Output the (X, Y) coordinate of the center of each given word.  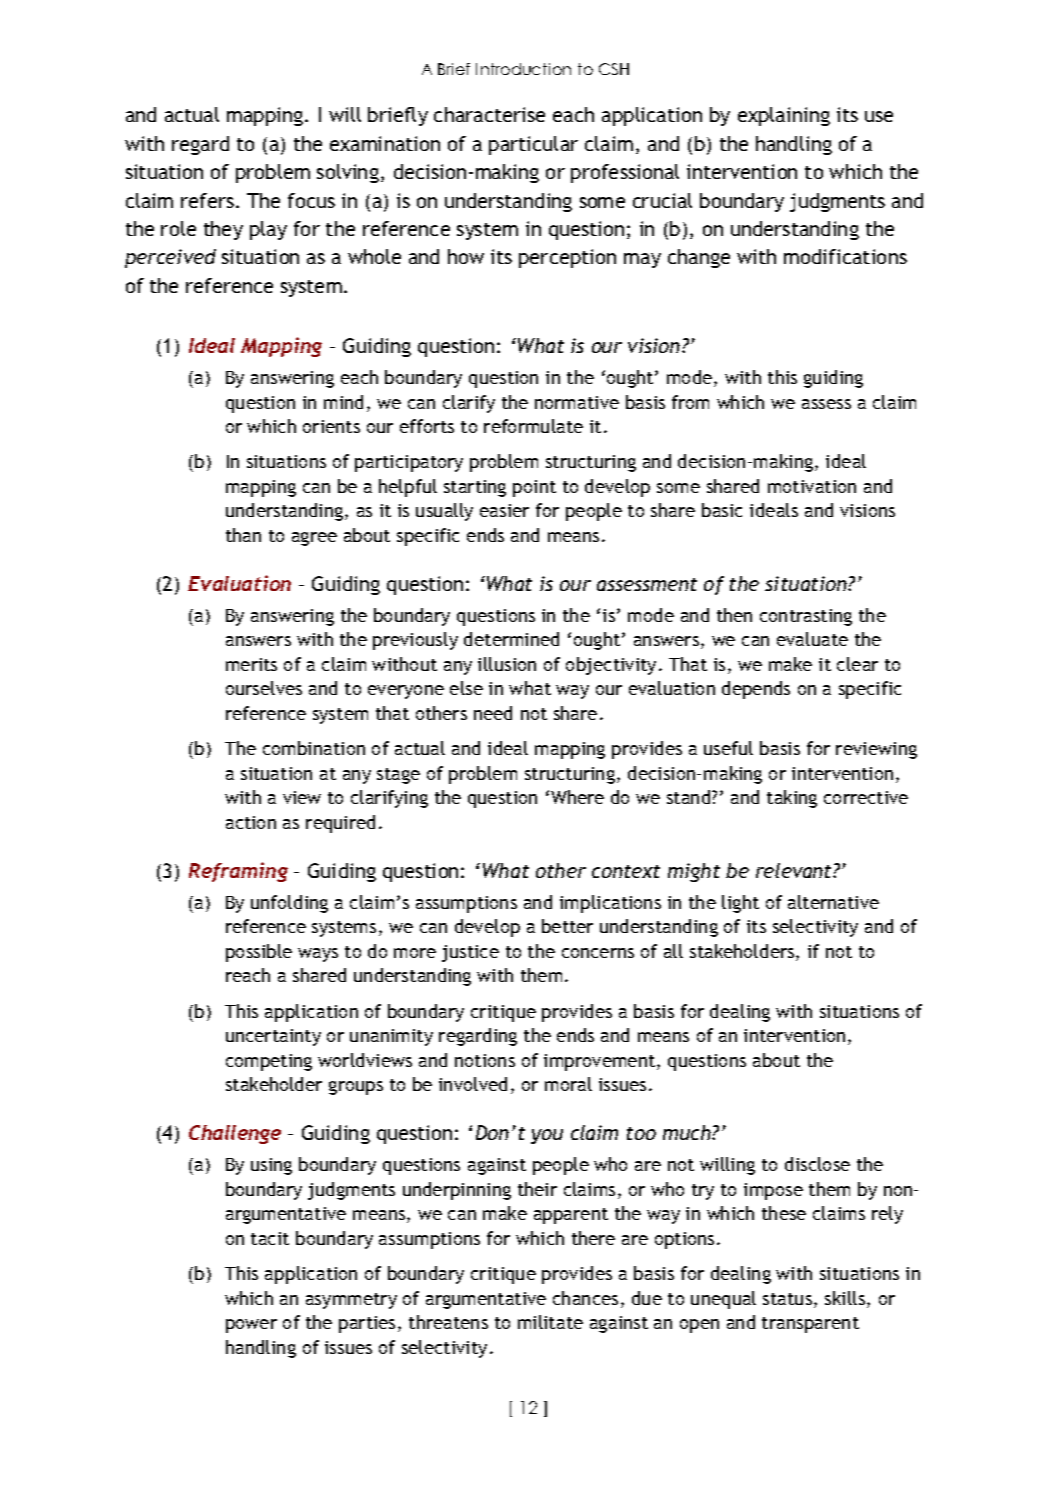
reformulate (533, 426)
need (493, 713)
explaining (784, 116)
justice (470, 953)
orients (331, 426)
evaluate (812, 639)
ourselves (264, 688)
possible (259, 953)
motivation (812, 486)
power (251, 1326)
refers (207, 200)
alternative (833, 902)
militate (550, 1322)
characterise (489, 114)
